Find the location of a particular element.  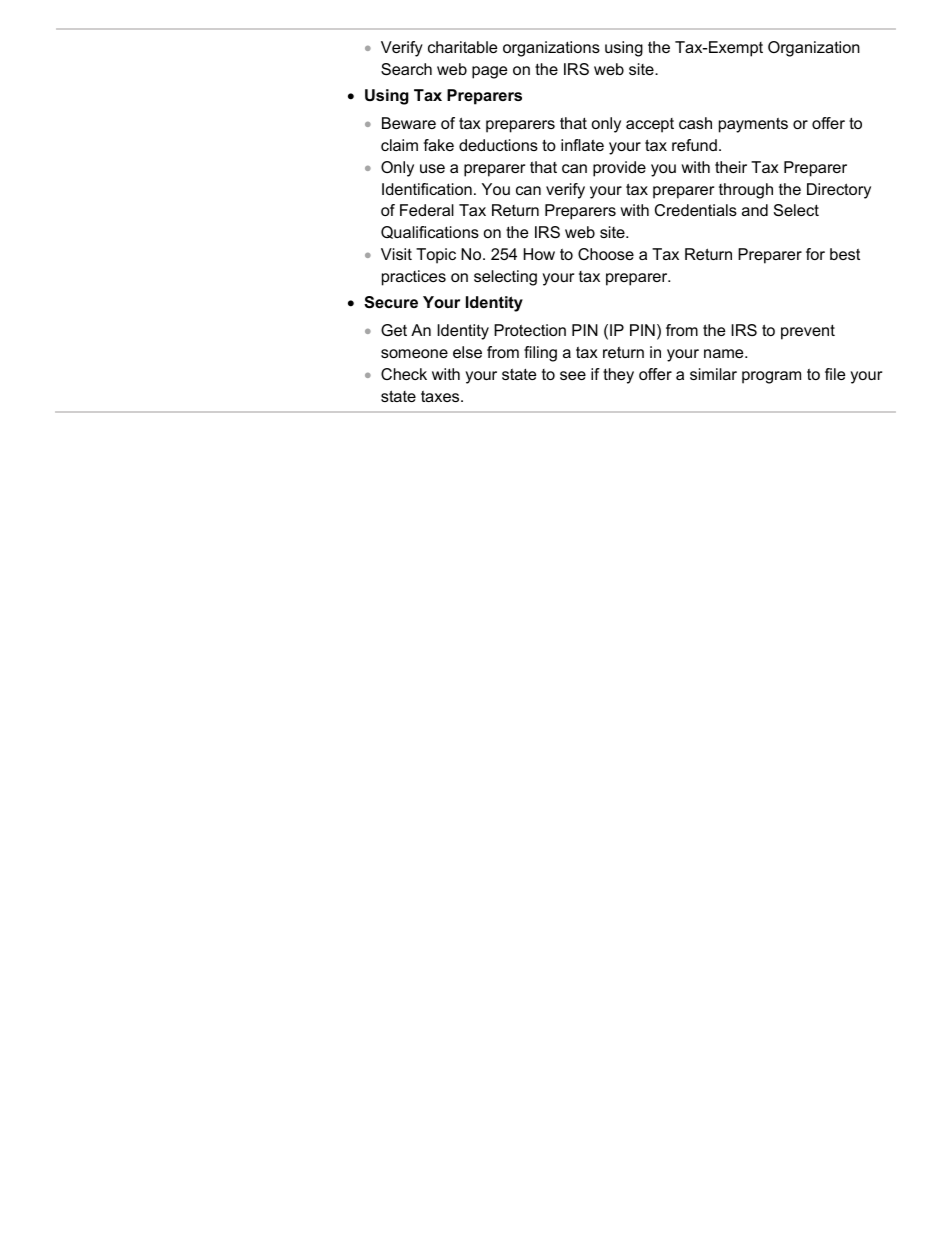

use is located at coordinates (432, 168).
